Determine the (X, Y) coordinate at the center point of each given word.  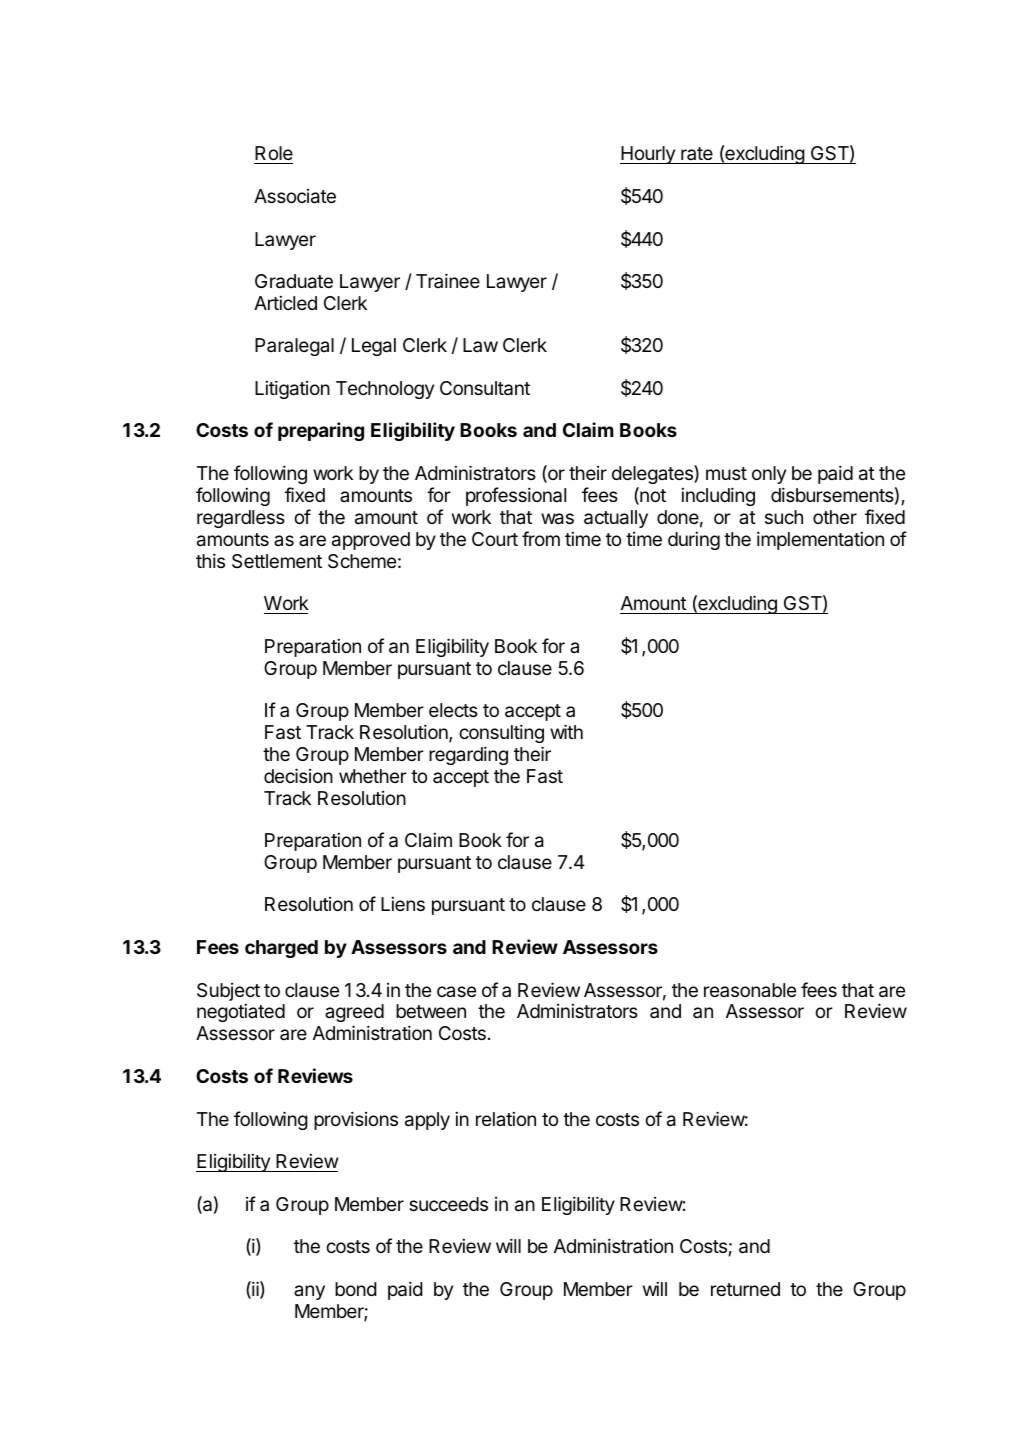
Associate (295, 196)
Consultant (485, 388)
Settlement (277, 561)
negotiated (241, 1013)
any (309, 1292)
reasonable (750, 990)
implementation (820, 540)
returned (745, 1289)
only (769, 475)
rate (697, 155)
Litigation (292, 389)
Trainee (448, 280)
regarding (468, 755)
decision (298, 775)
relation (506, 1119)
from (541, 538)
